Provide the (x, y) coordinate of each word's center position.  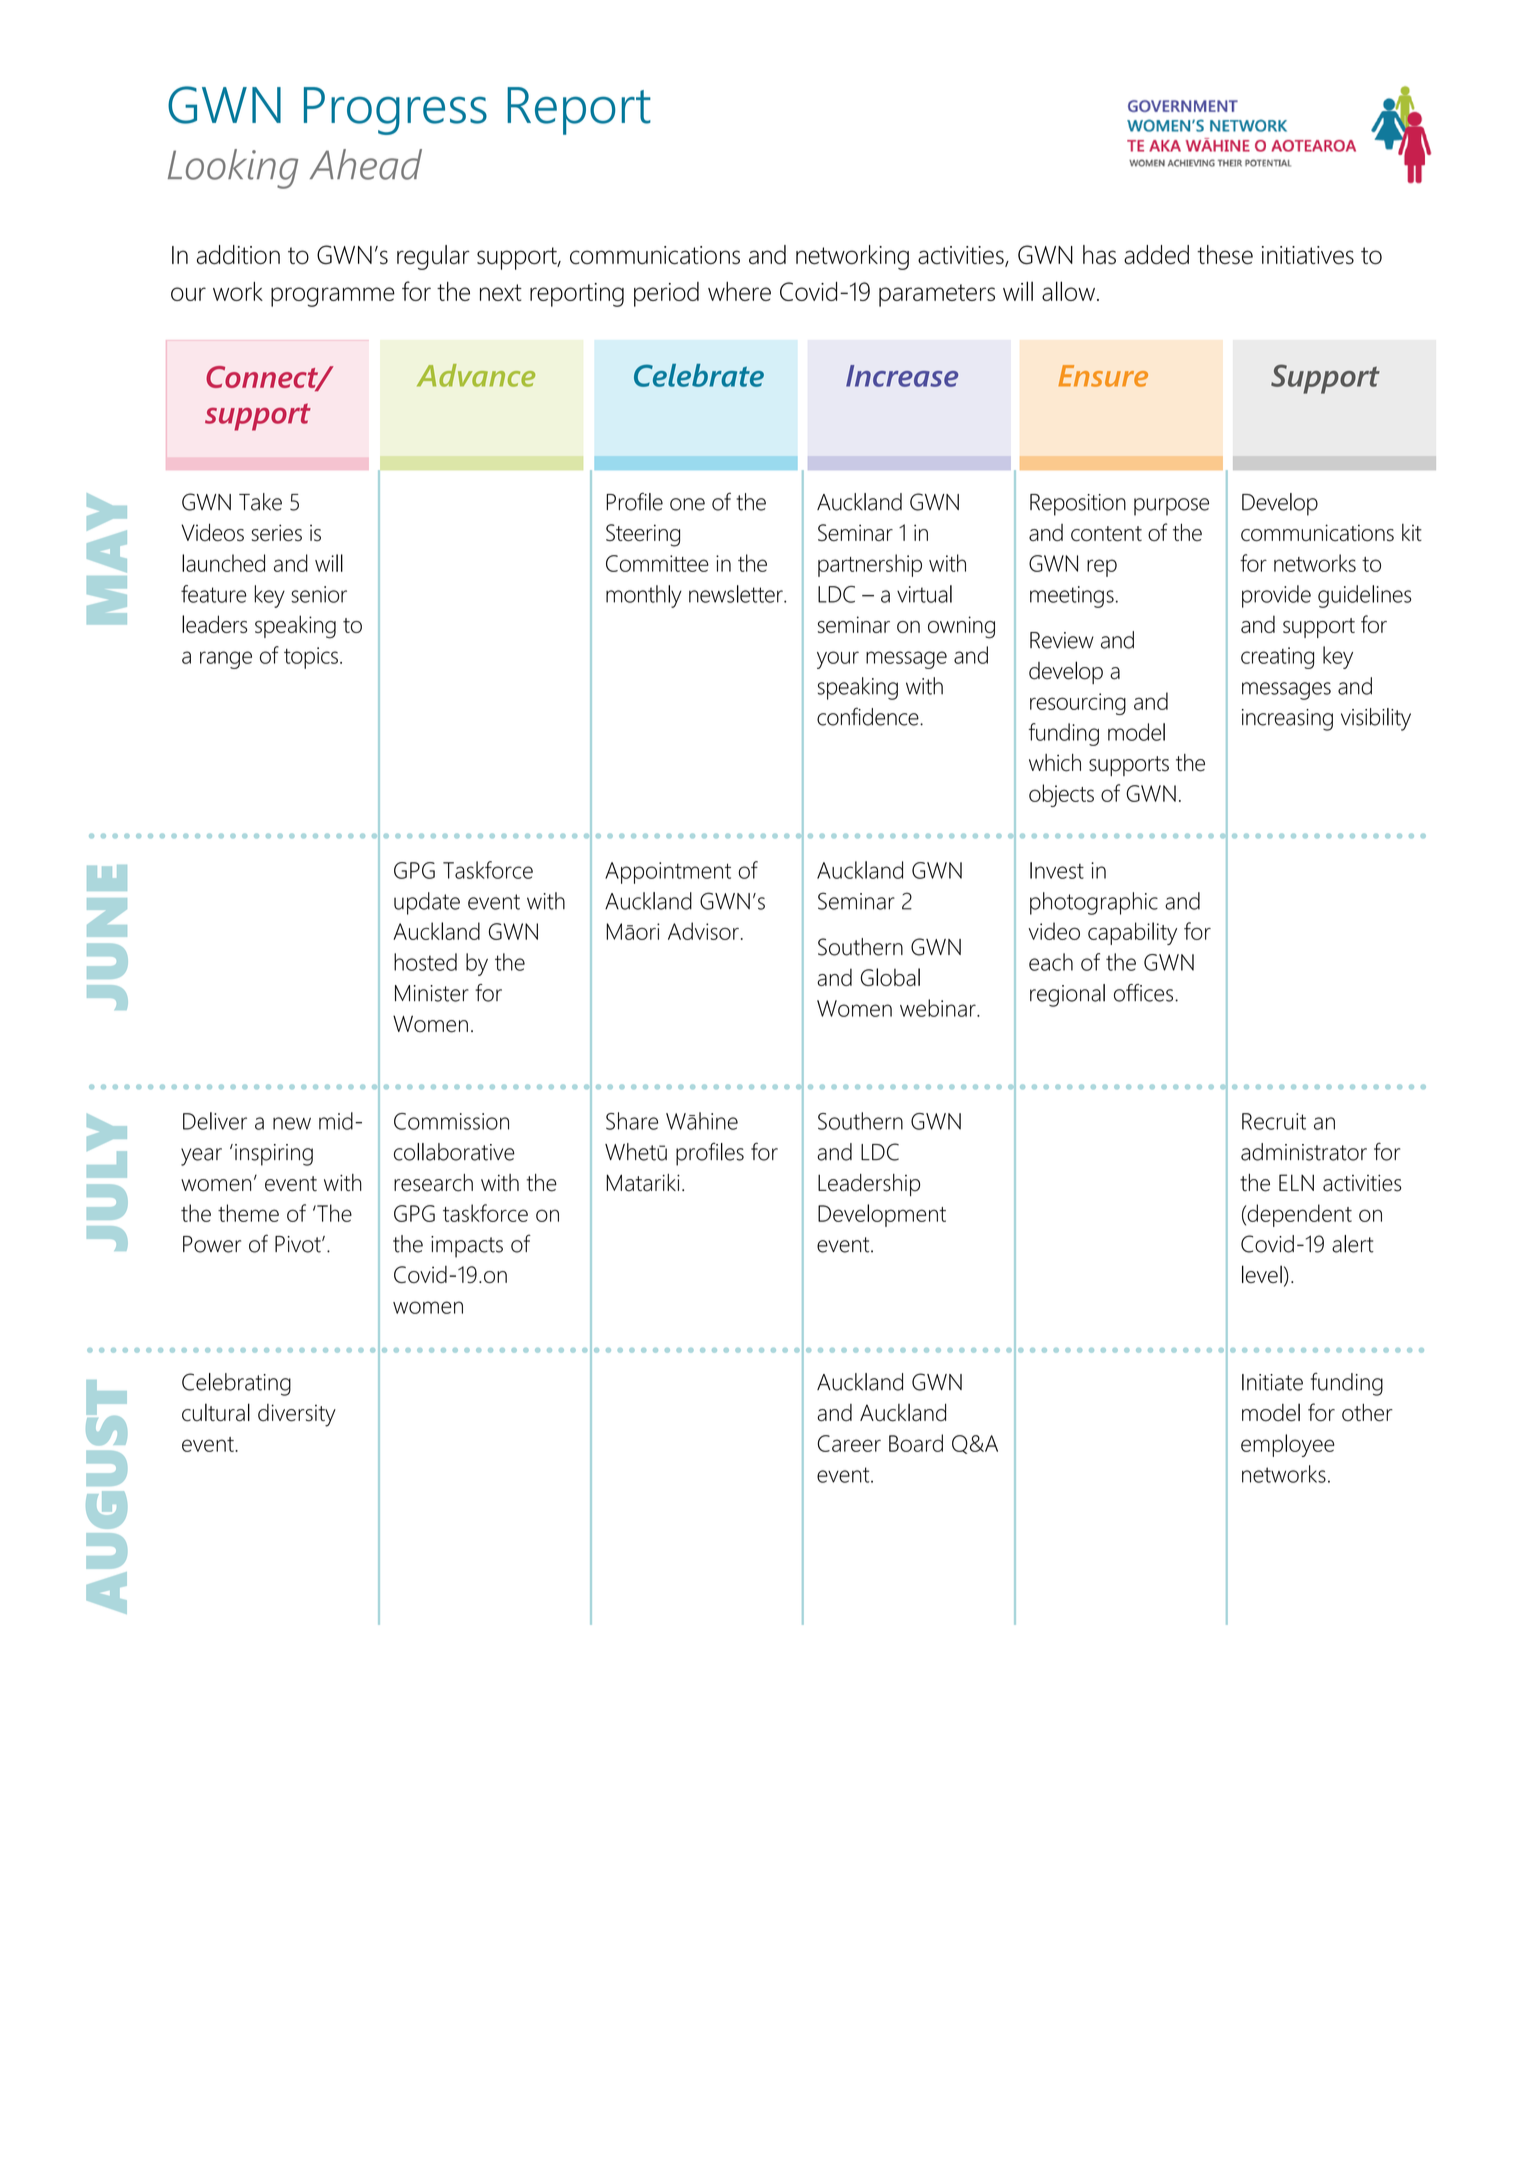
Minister (432, 993)
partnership (870, 565)
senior (319, 594)
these (1225, 255)
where (739, 291)
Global (890, 977)
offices (1143, 993)
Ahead (366, 164)
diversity (297, 1415)
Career (849, 1443)
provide (1276, 596)
